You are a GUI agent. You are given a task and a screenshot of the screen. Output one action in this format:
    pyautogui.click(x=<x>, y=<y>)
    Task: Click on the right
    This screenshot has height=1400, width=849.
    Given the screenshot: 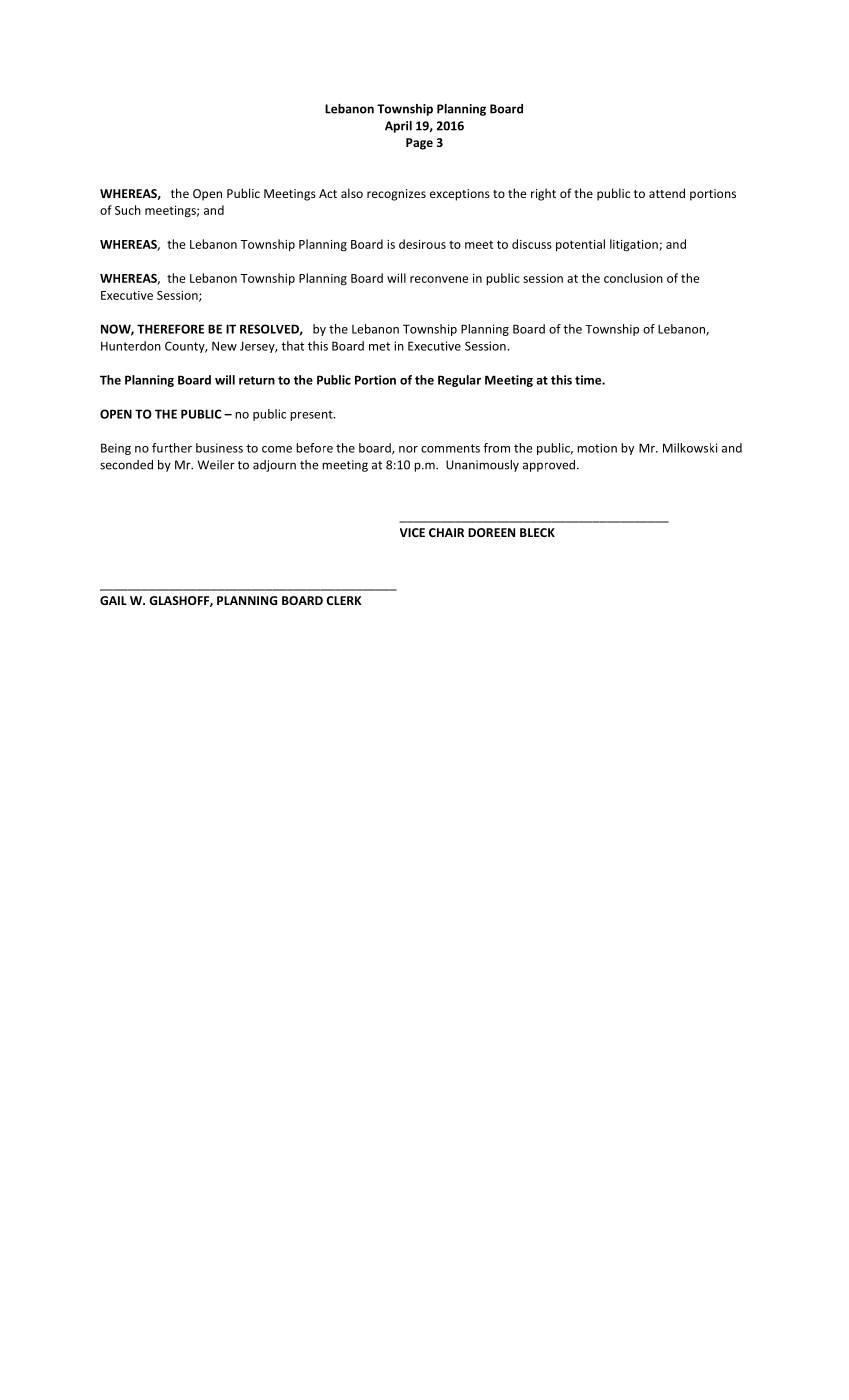 What is the action you would take?
    pyautogui.click(x=543, y=194)
